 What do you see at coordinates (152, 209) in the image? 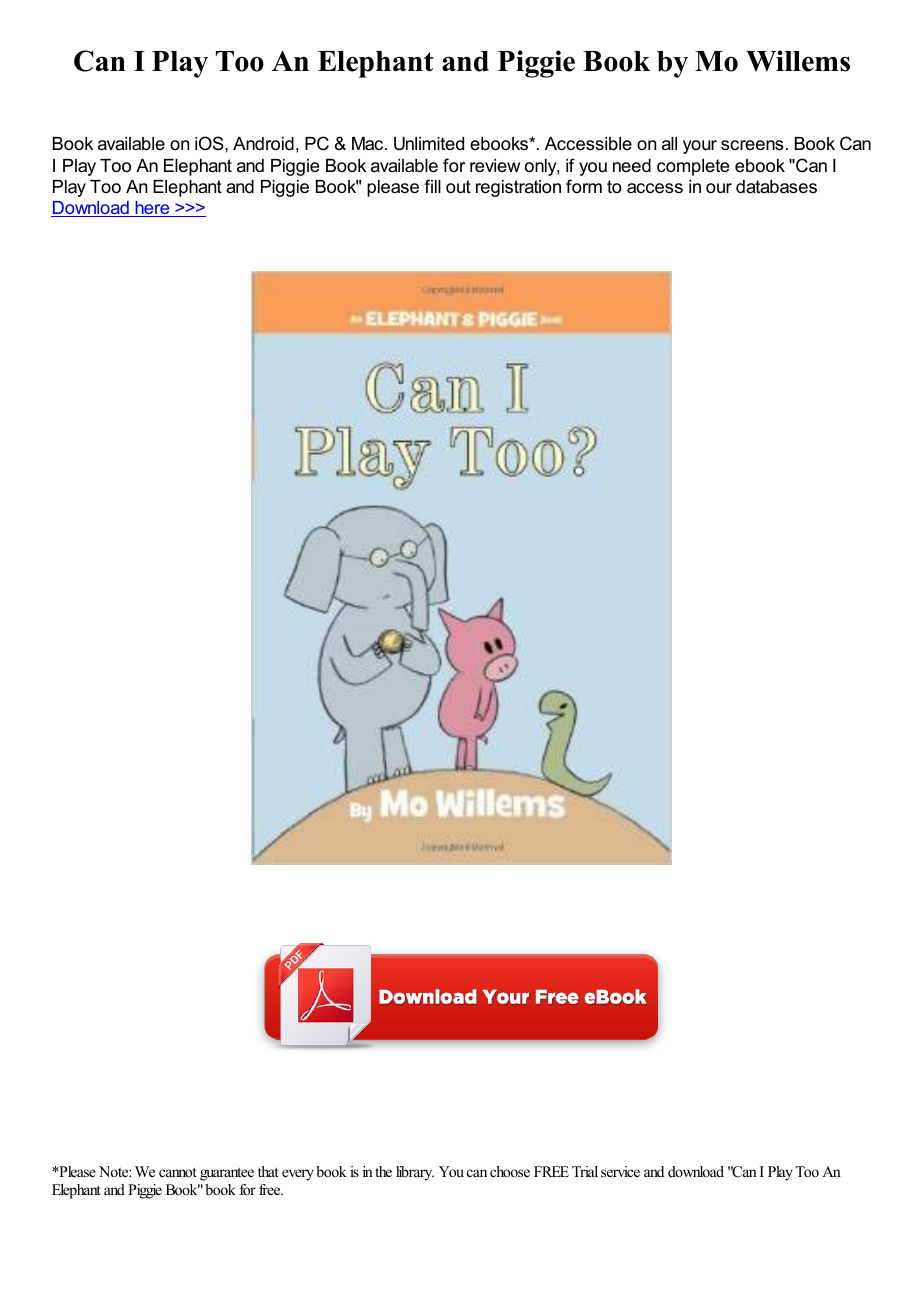
I see `here` at bounding box center [152, 209].
